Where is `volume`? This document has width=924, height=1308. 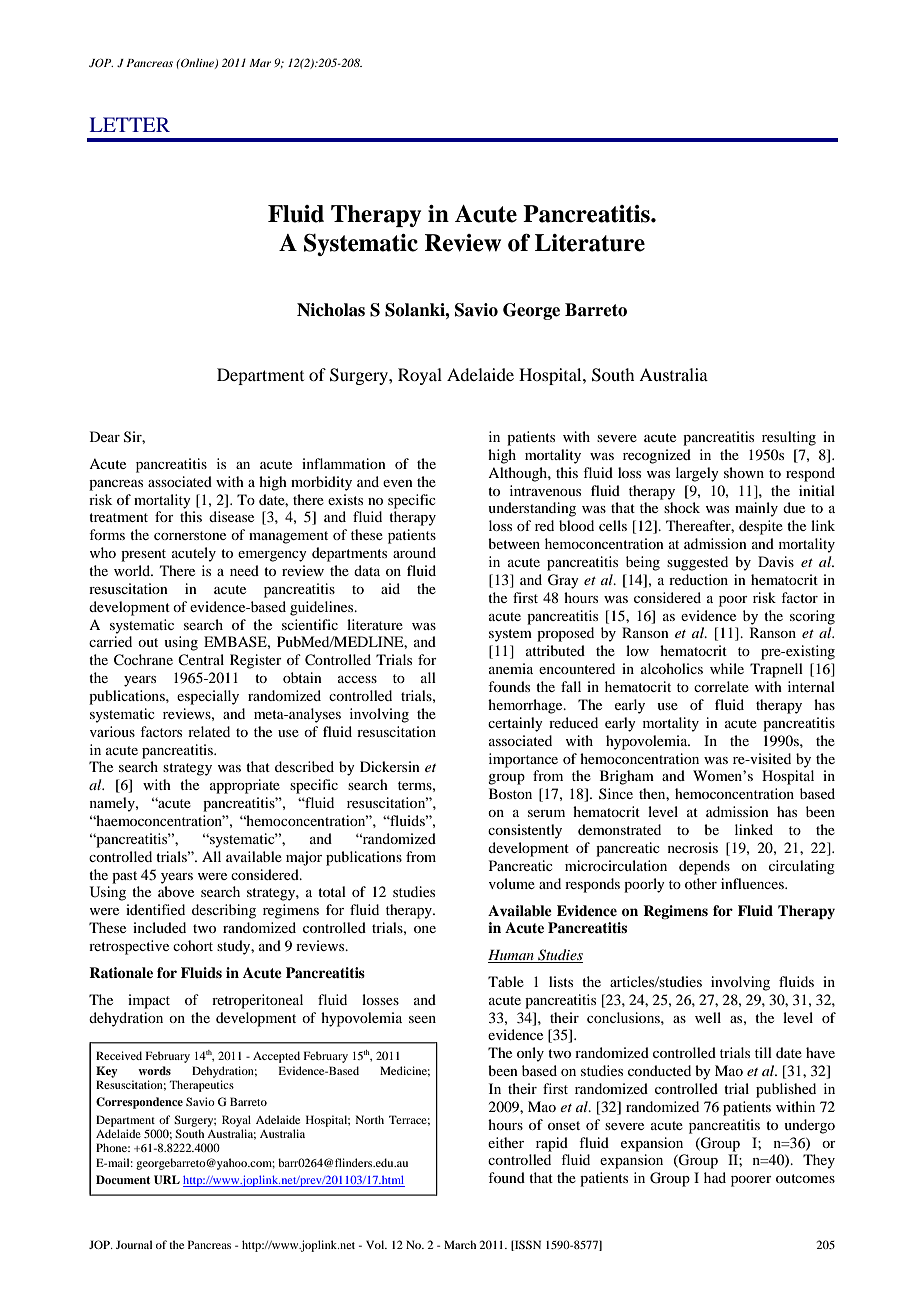 volume is located at coordinates (512, 883).
